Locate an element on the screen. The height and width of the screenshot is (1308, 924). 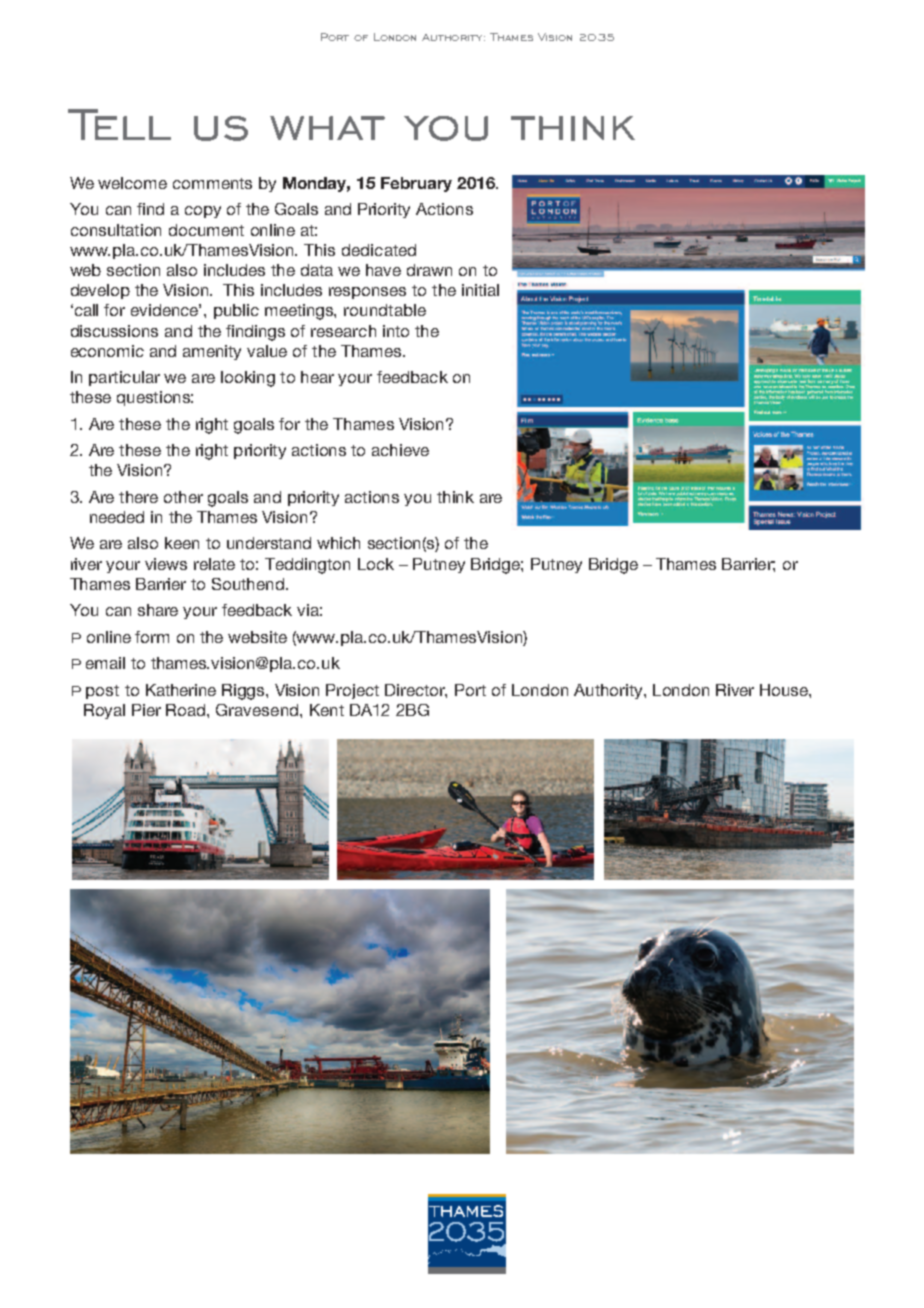
develop is located at coordinates (100, 291).
